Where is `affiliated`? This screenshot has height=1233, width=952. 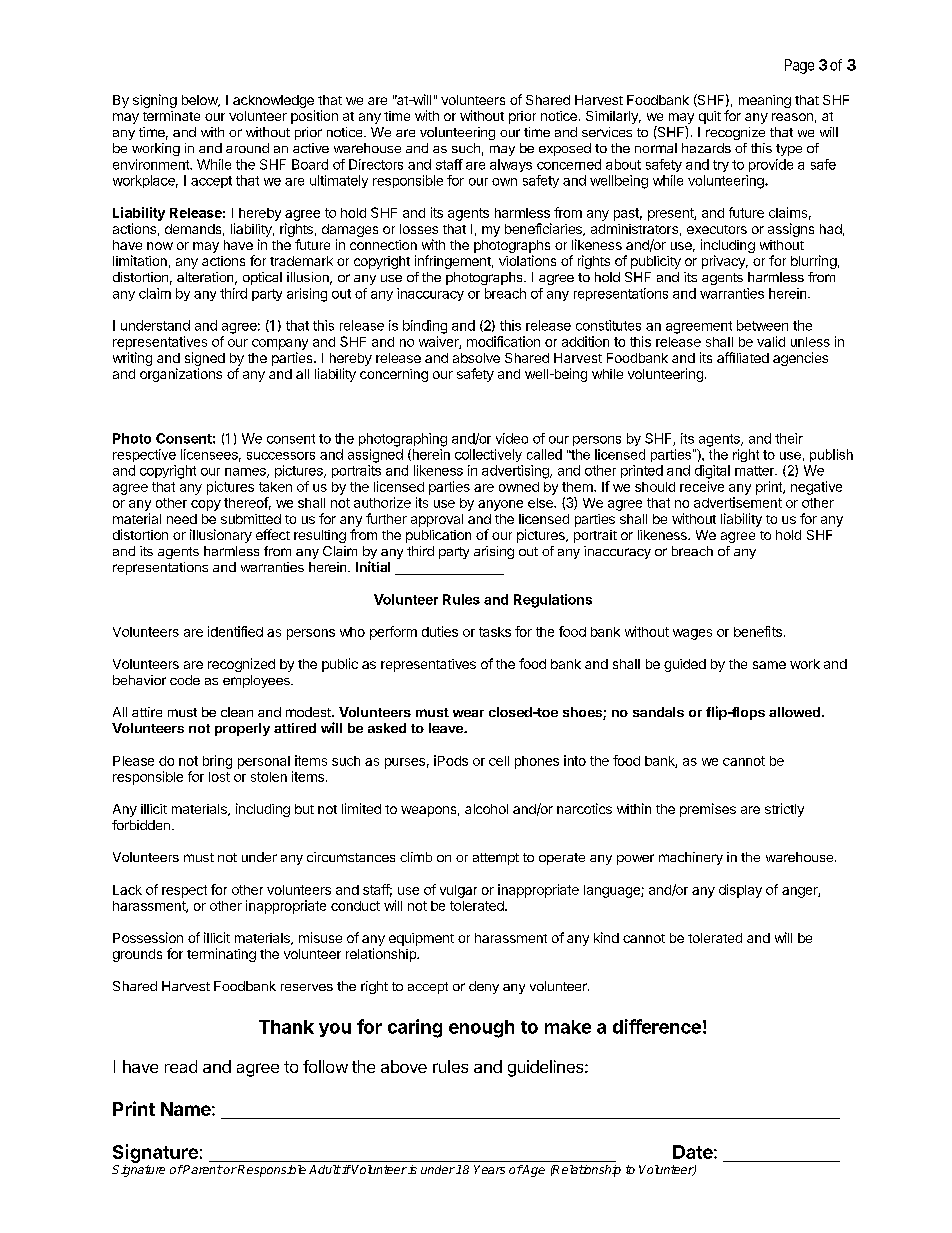
affiliated is located at coordinates (743, 357).
